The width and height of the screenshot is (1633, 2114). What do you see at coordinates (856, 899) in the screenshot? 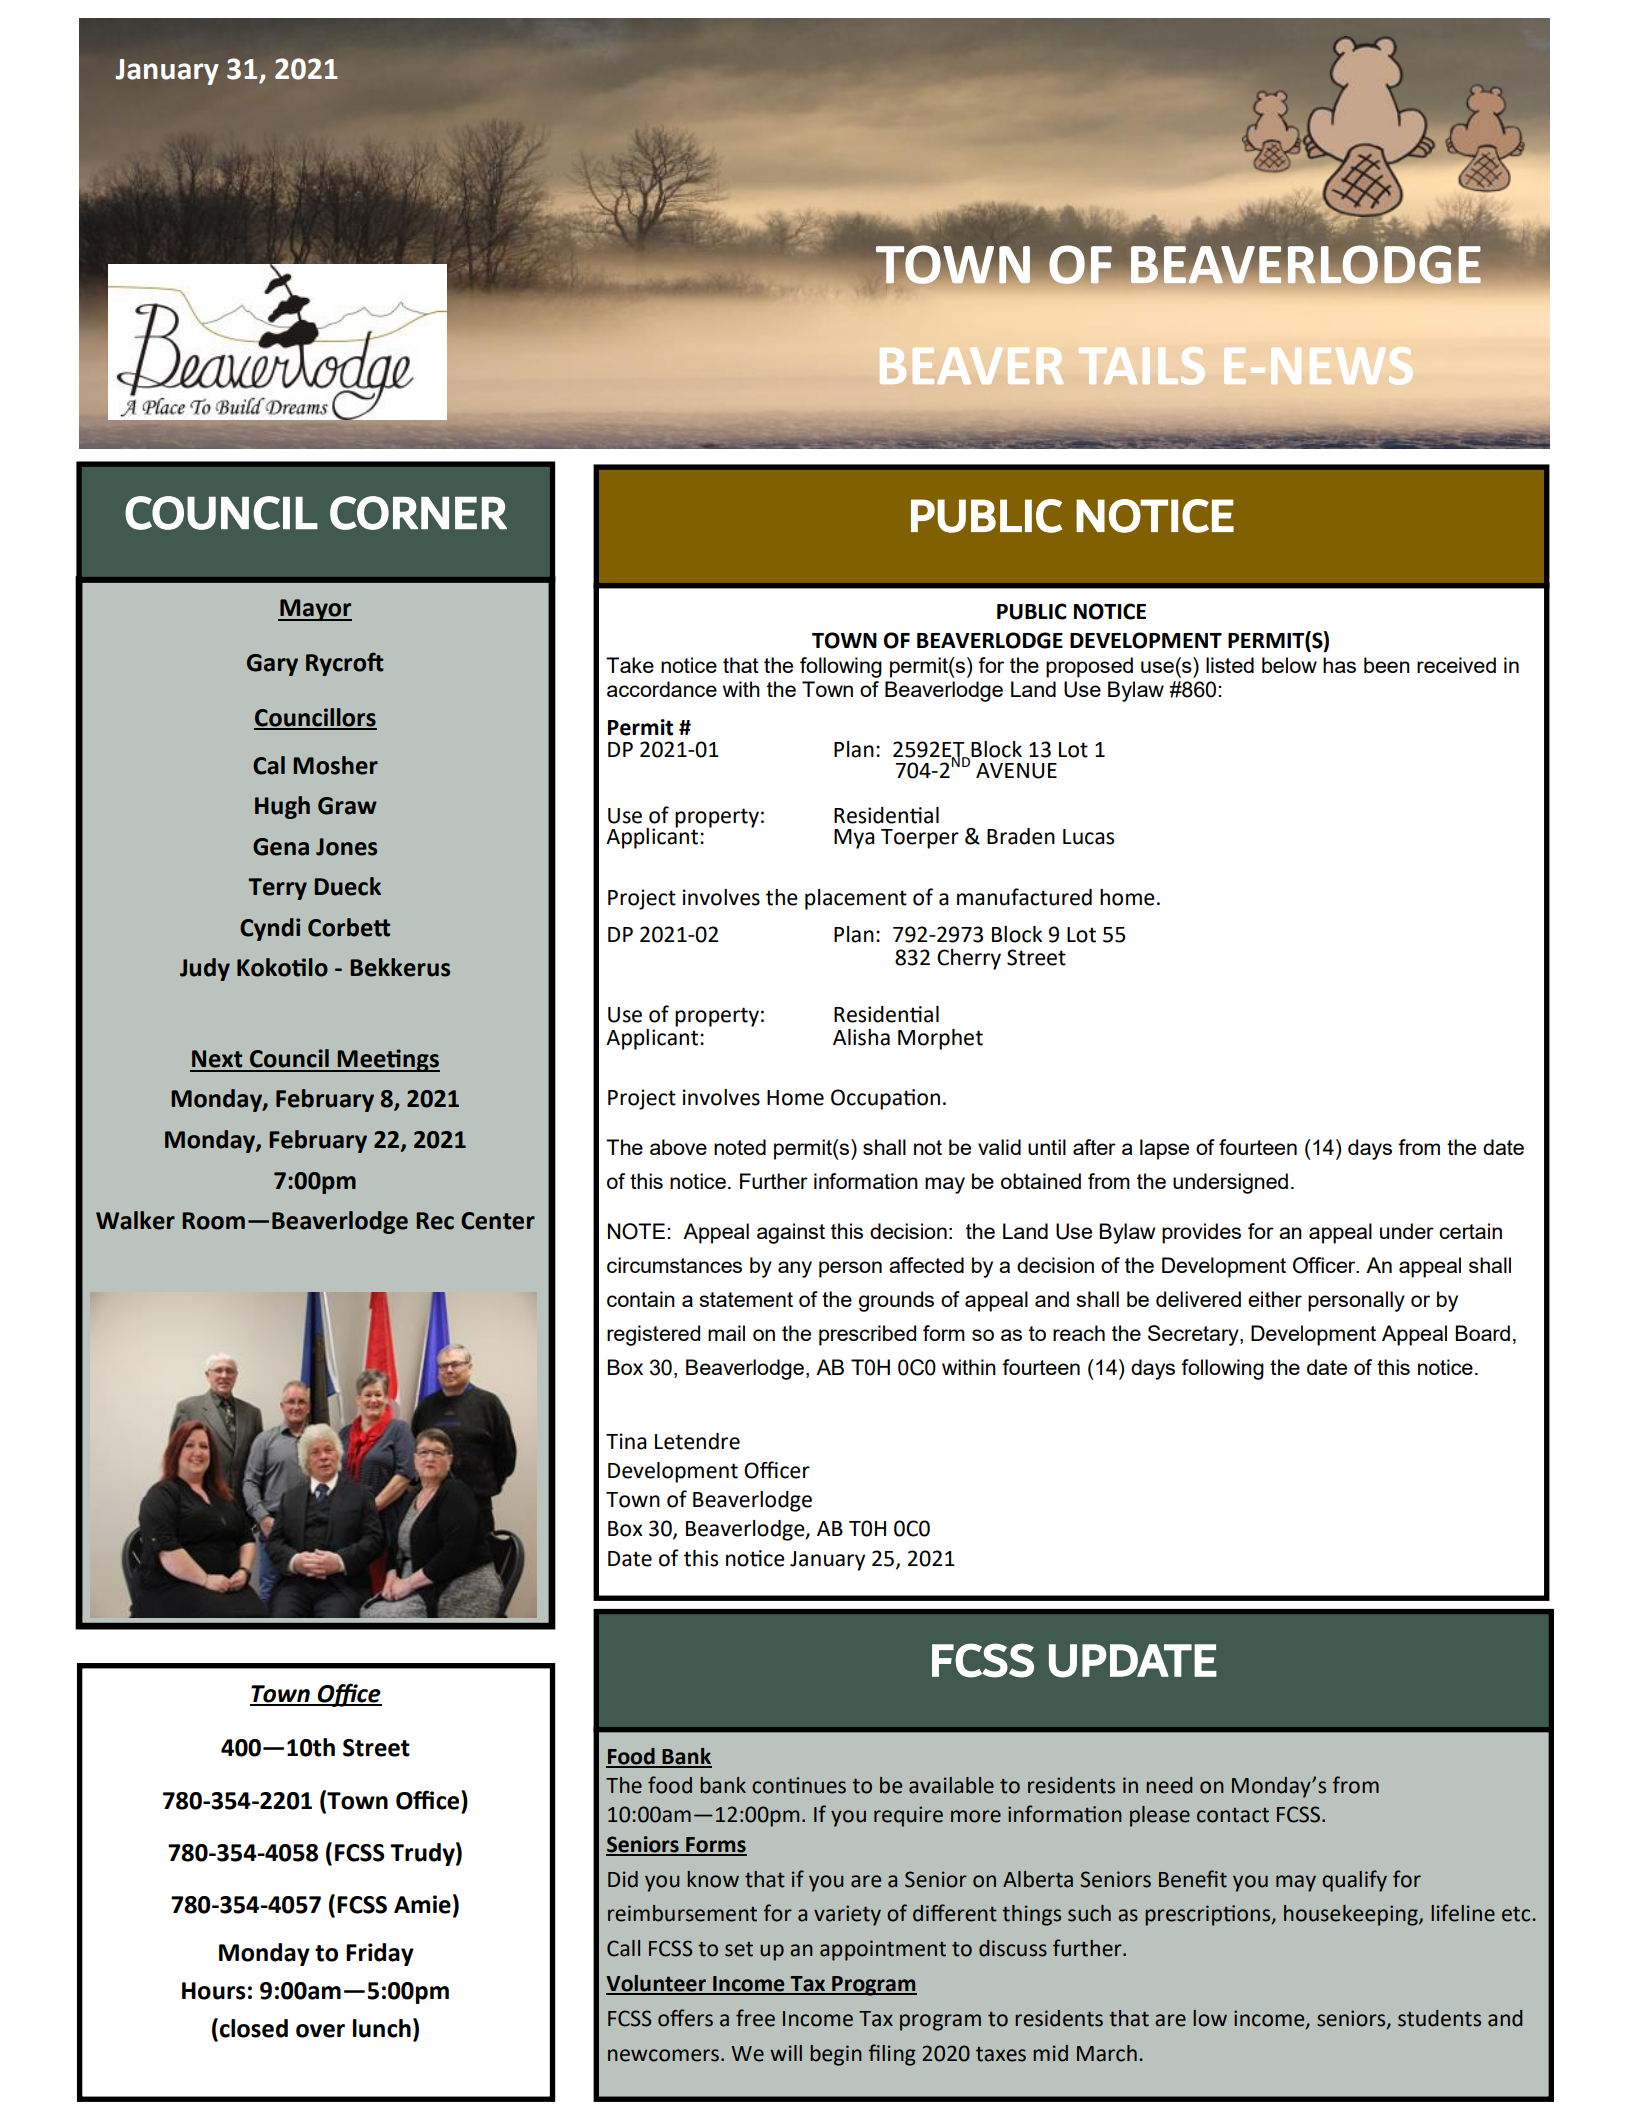
I see `placement` at bounding box center [856, 899].
